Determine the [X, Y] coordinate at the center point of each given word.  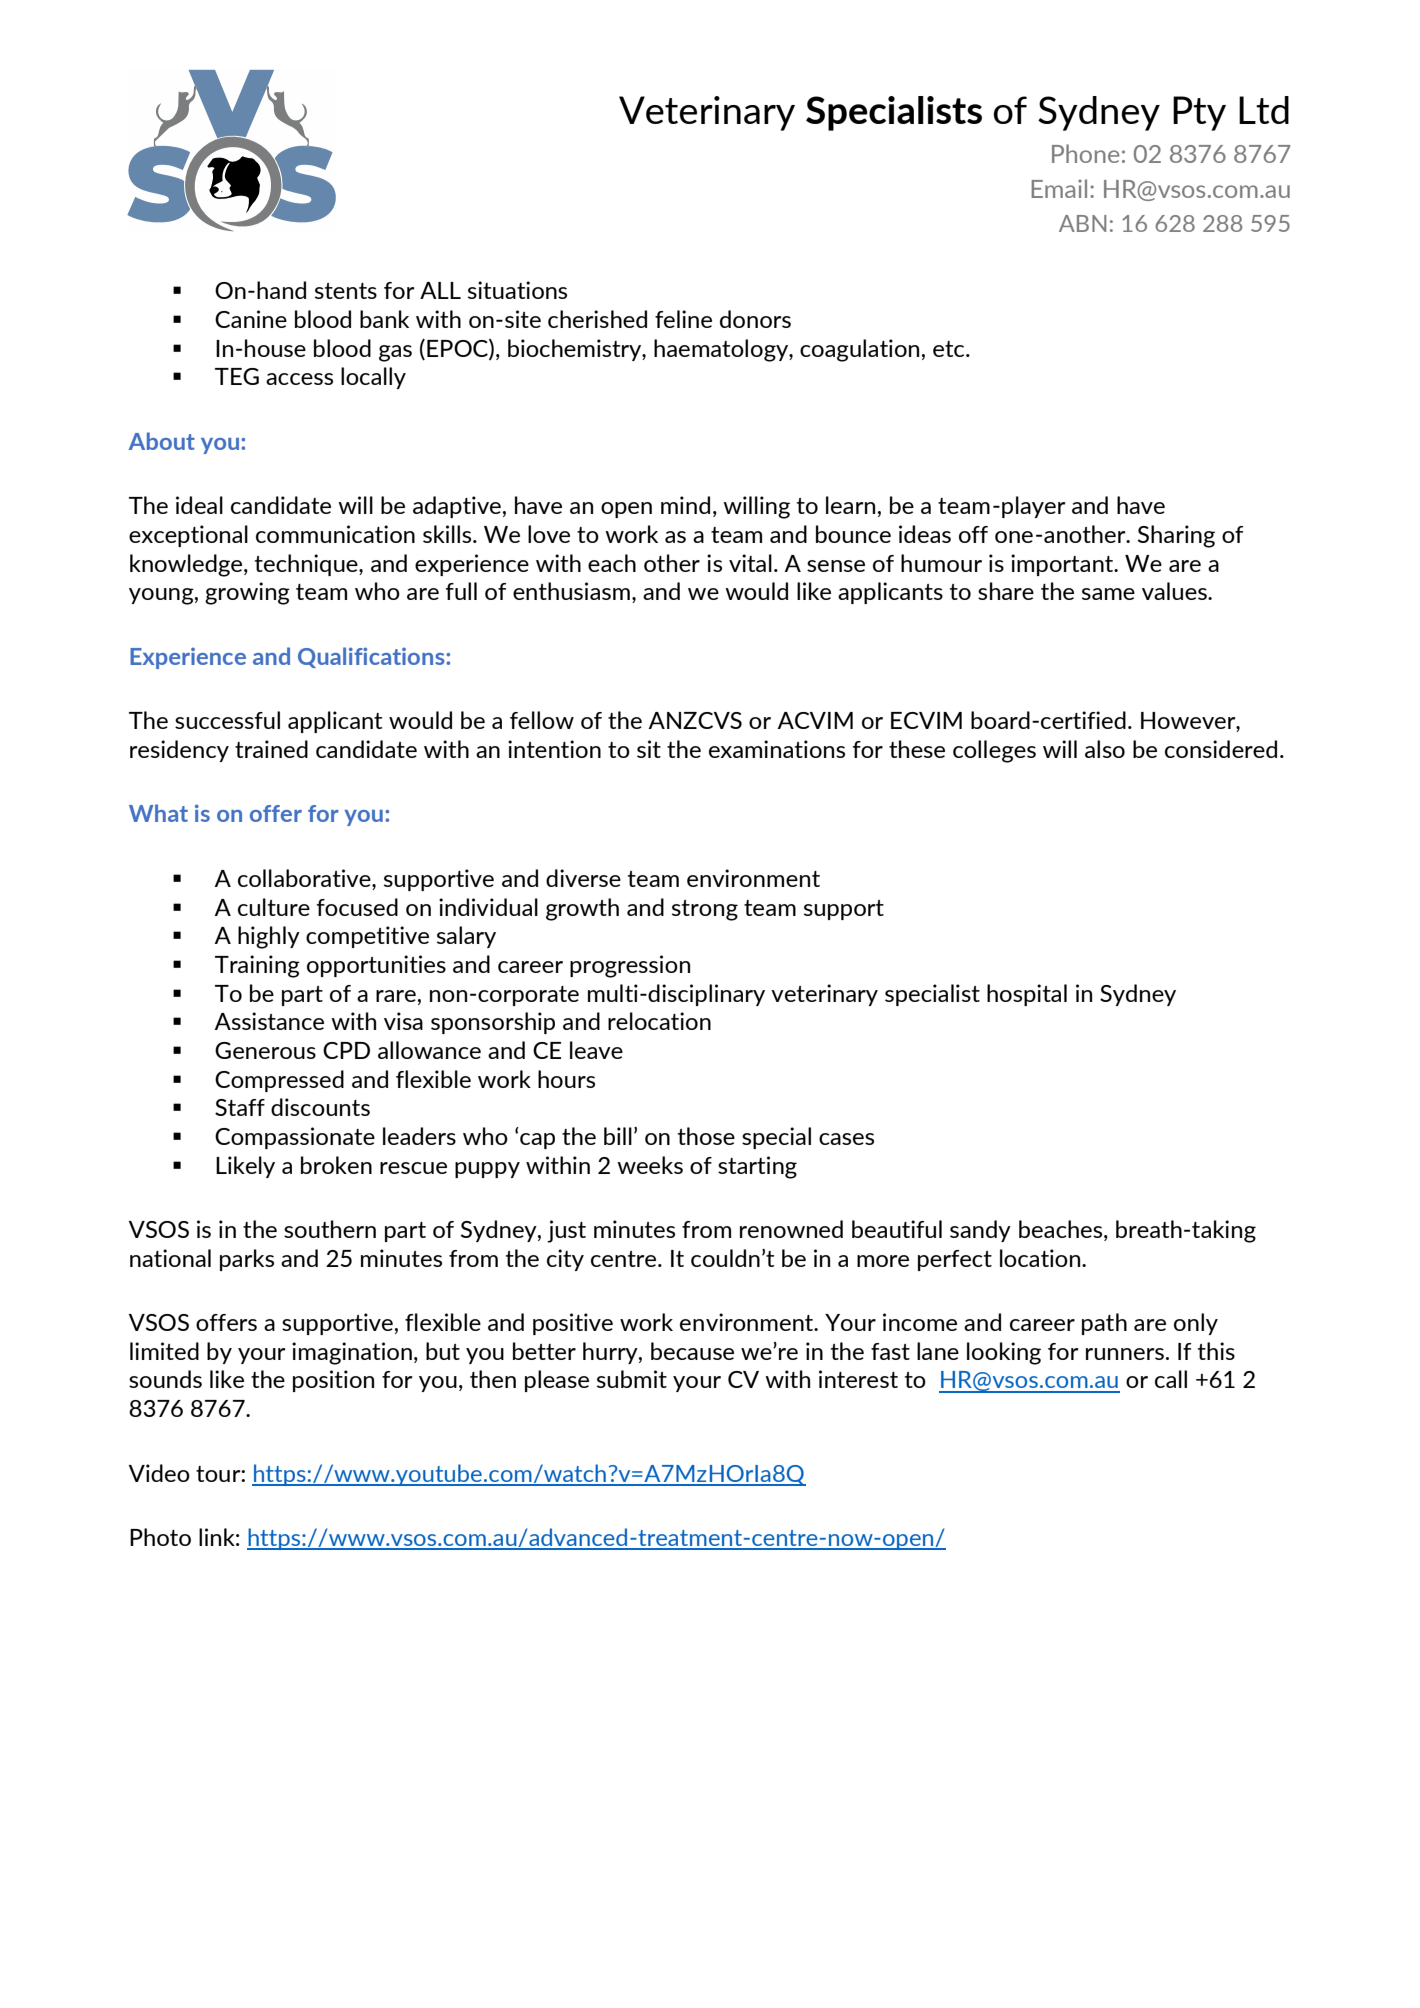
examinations [777, 749]
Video [159, 1473]
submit [632, 1379]
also [1105, 749]
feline [683, 319]
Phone [1085, 153]
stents [346, 291]
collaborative [305, 879]
